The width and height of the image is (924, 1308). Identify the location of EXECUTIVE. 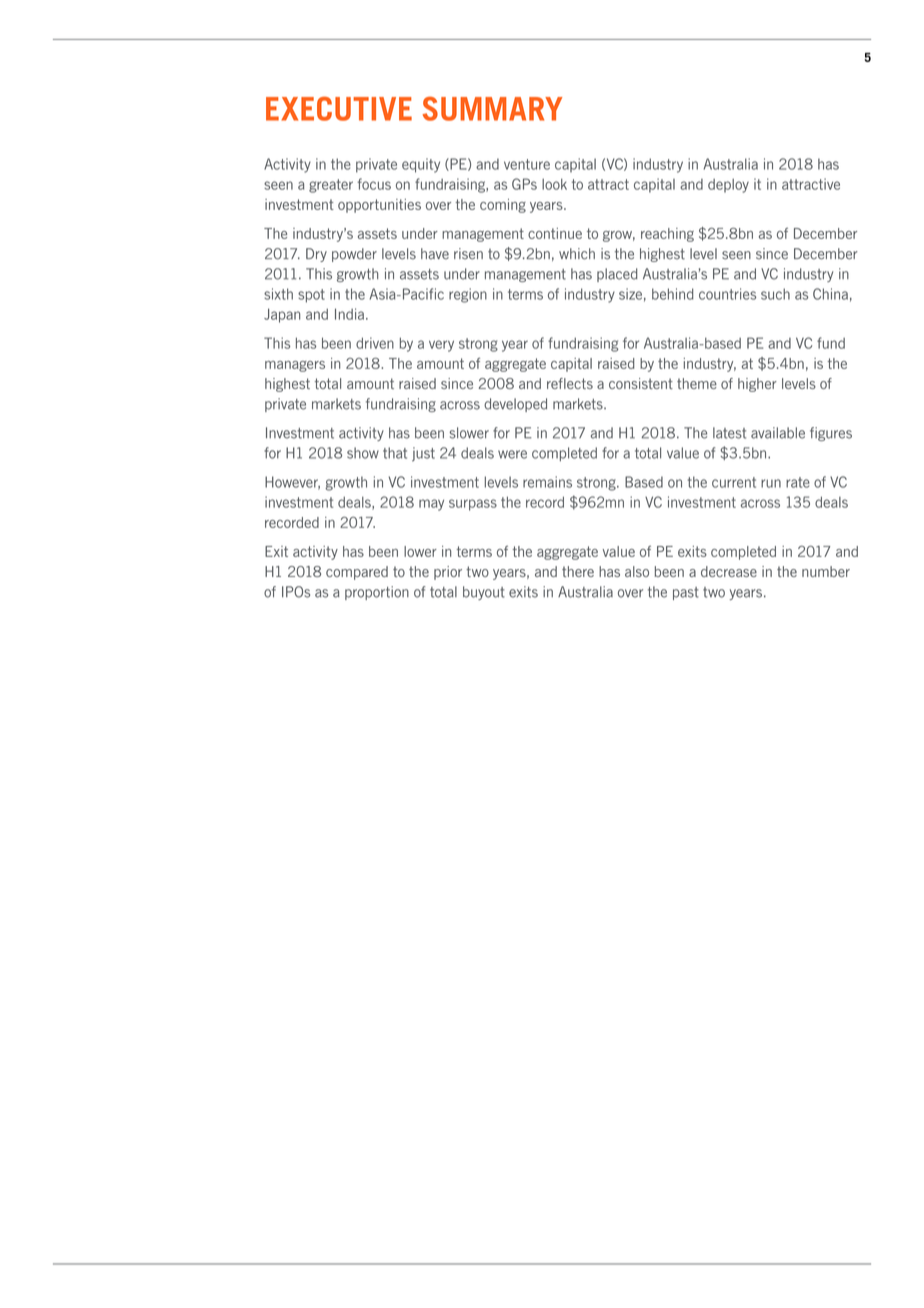
(339, 108).
